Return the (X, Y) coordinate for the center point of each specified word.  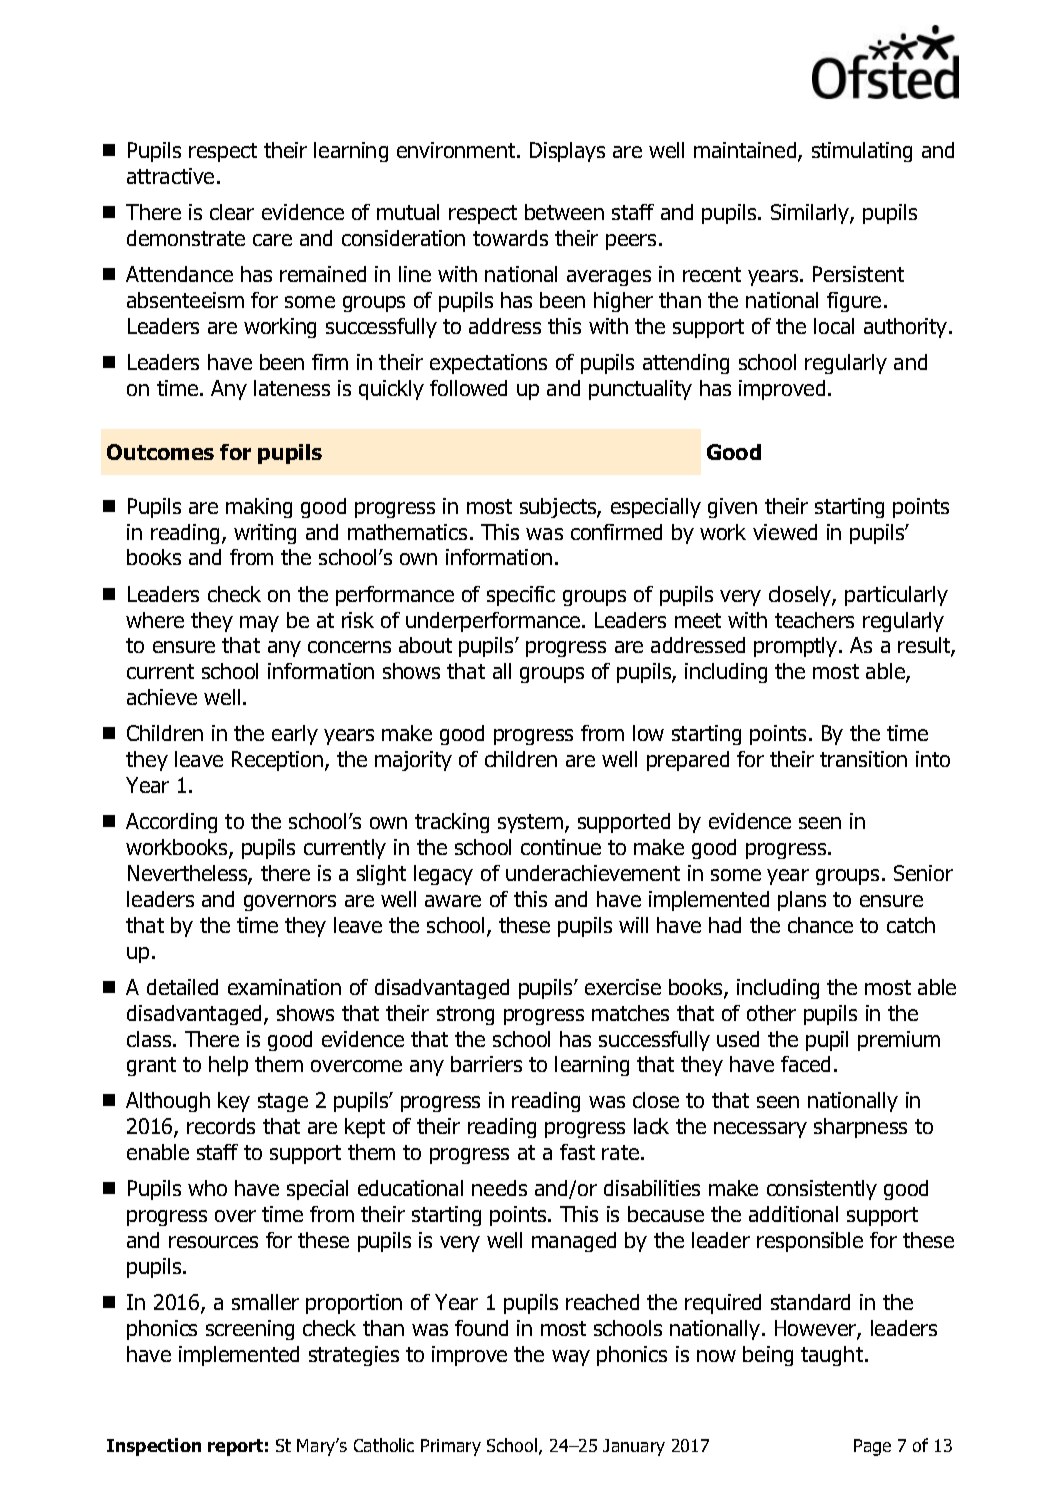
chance (820, 925)
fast (577, 1152)
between (564, 212)
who (207, 1188)
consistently (822, 1190)
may (259, 624)
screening (250, 1330)
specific (521, 596)
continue (561, 847)
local (834, 326)
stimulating (862, 152)
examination (284, 987)
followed (468, 388)
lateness (292, 388)
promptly (797, 647)
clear (232, 212)
